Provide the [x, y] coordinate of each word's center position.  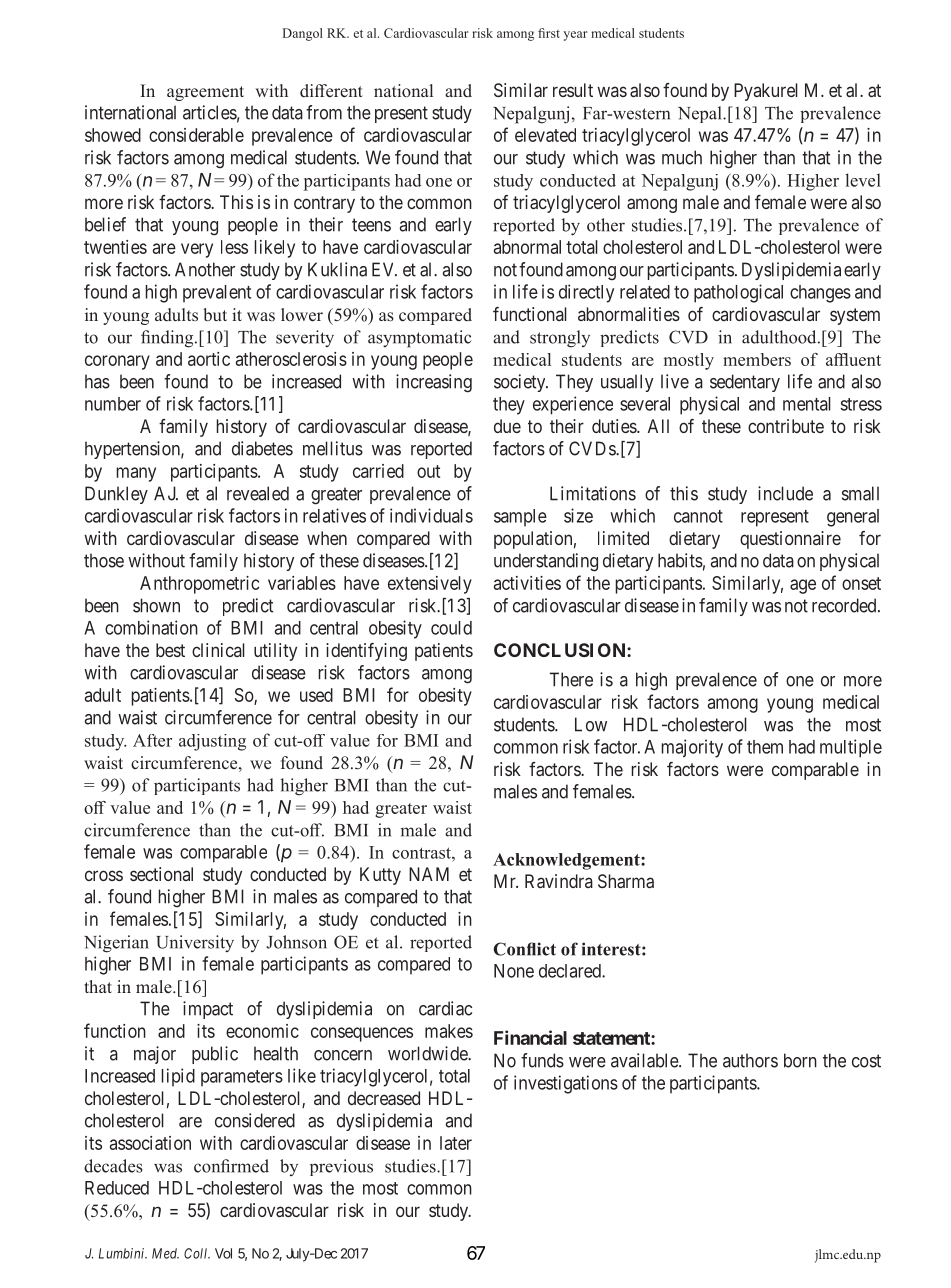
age [803, 586]
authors [750, 1060]
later [456, 1143]
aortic [209, 359]
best [170, 650]
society [521, 383]
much [682, 157]
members [757, 359]
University [195, 943]
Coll [197, 1253]
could [451, 628]
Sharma [626, 881]
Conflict [524, 949]
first [549, 33]
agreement [205, 93]
